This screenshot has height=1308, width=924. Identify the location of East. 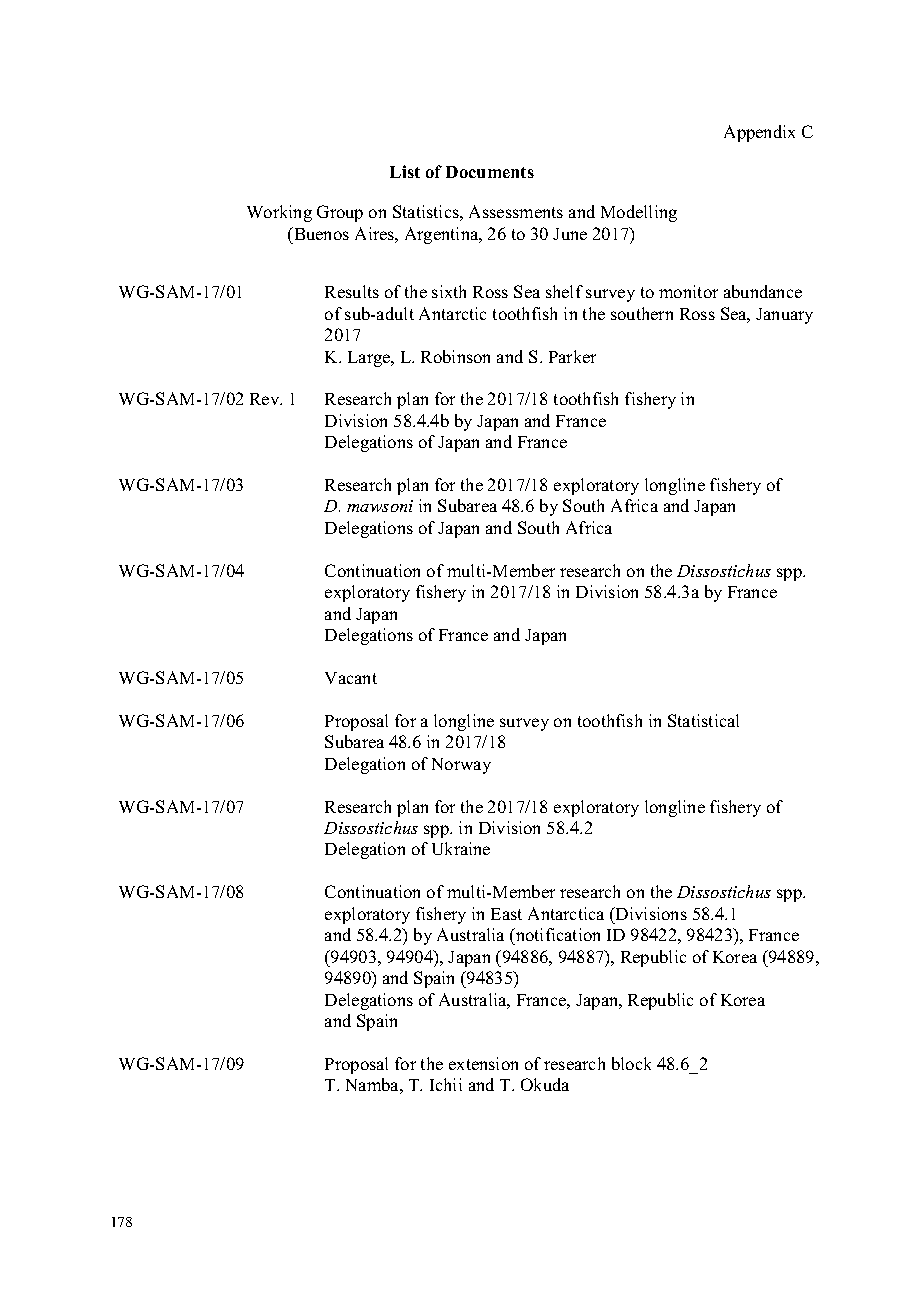
(506, 914).
